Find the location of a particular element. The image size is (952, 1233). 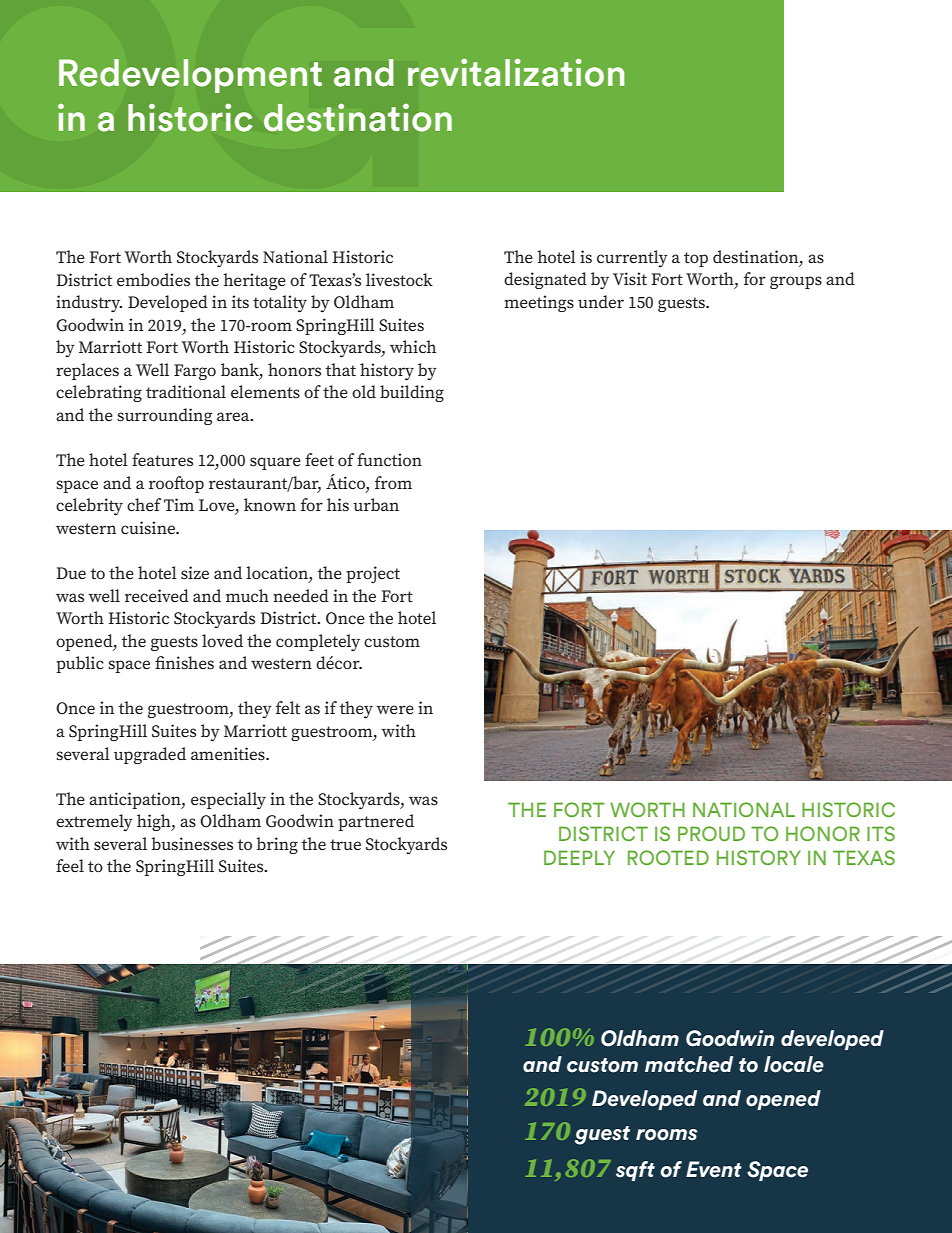

received is located at coordinates (157, 596).
